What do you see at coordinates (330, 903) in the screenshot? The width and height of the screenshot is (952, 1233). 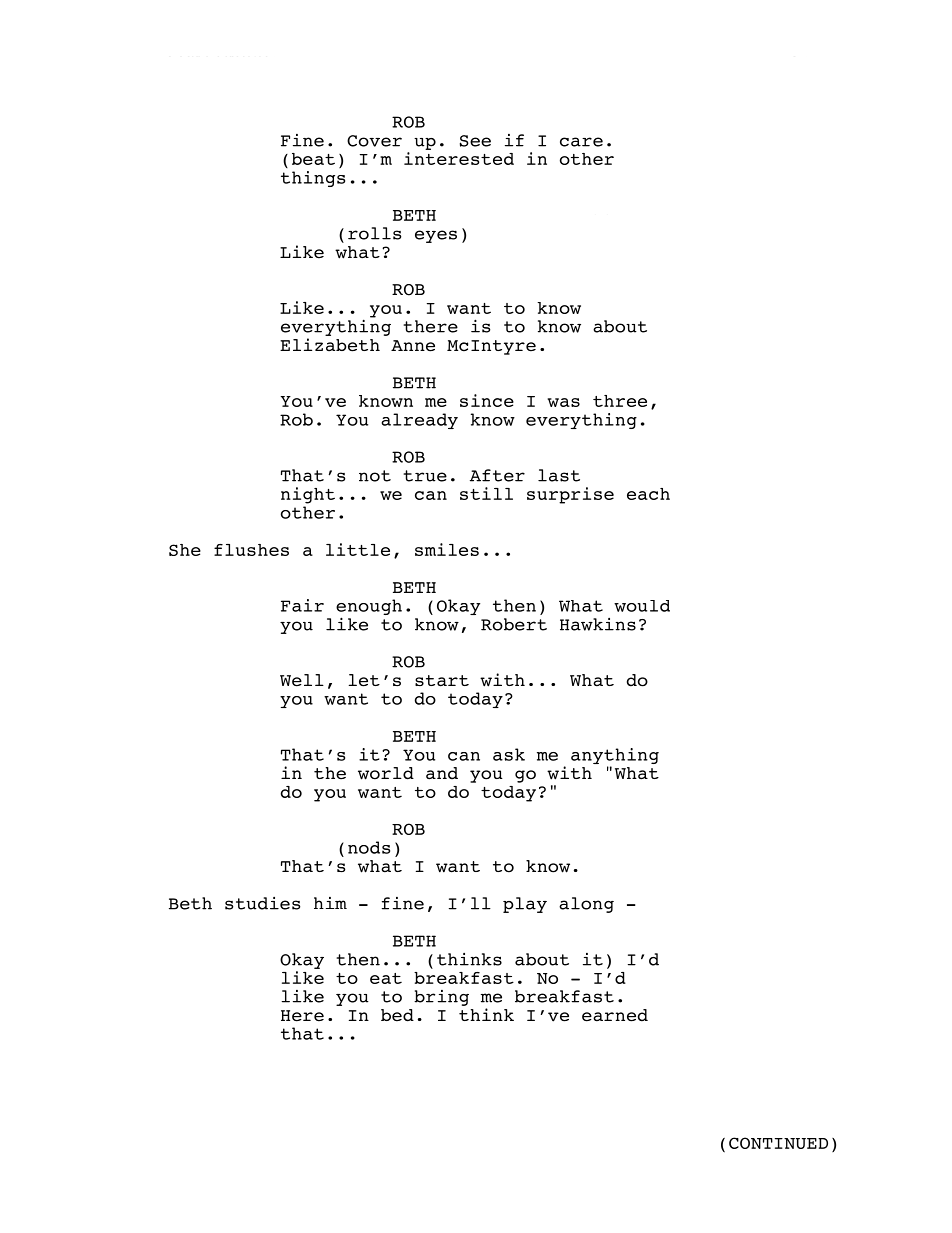 I see `him` at bounding box center [330, 903].
